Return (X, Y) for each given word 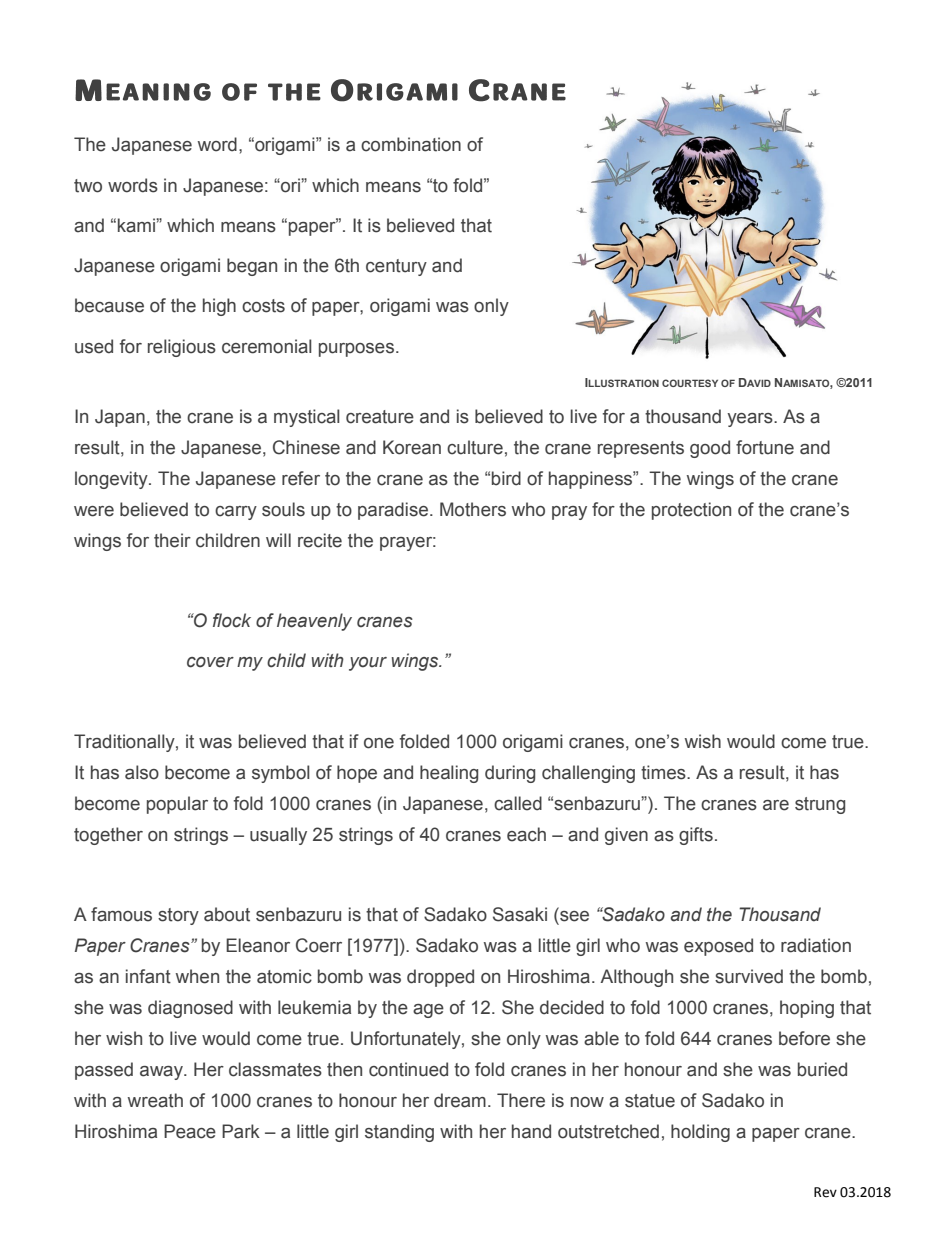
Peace (190, 1131)
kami (137, 225)
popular (177, 805)
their (172, 540)
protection (691, 511)
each (526, 834)
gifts (696, 836)
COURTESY (690, 383)
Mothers (473, 509)
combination (411, 144)
